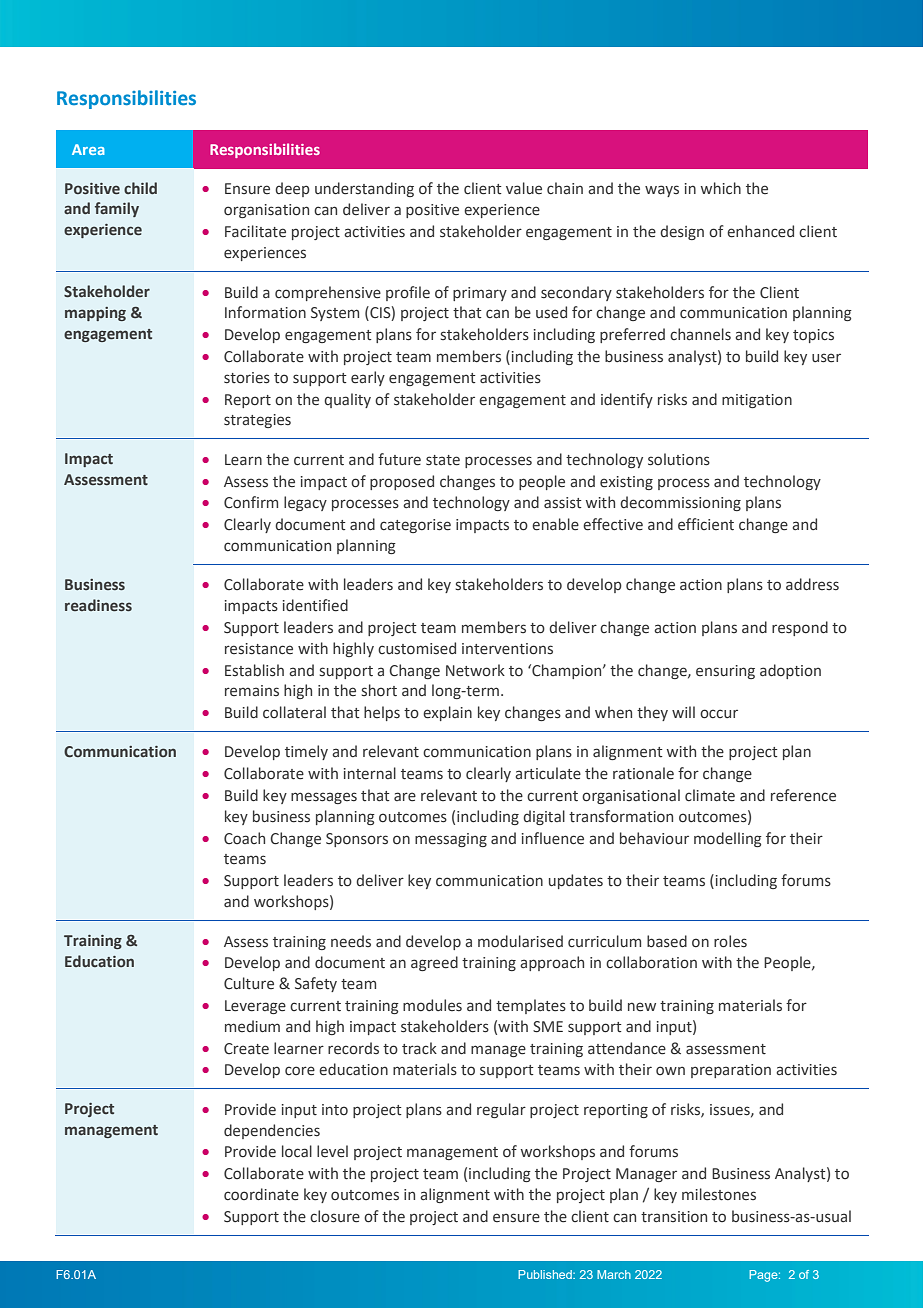  I want to click on value, so click(524, 188).
